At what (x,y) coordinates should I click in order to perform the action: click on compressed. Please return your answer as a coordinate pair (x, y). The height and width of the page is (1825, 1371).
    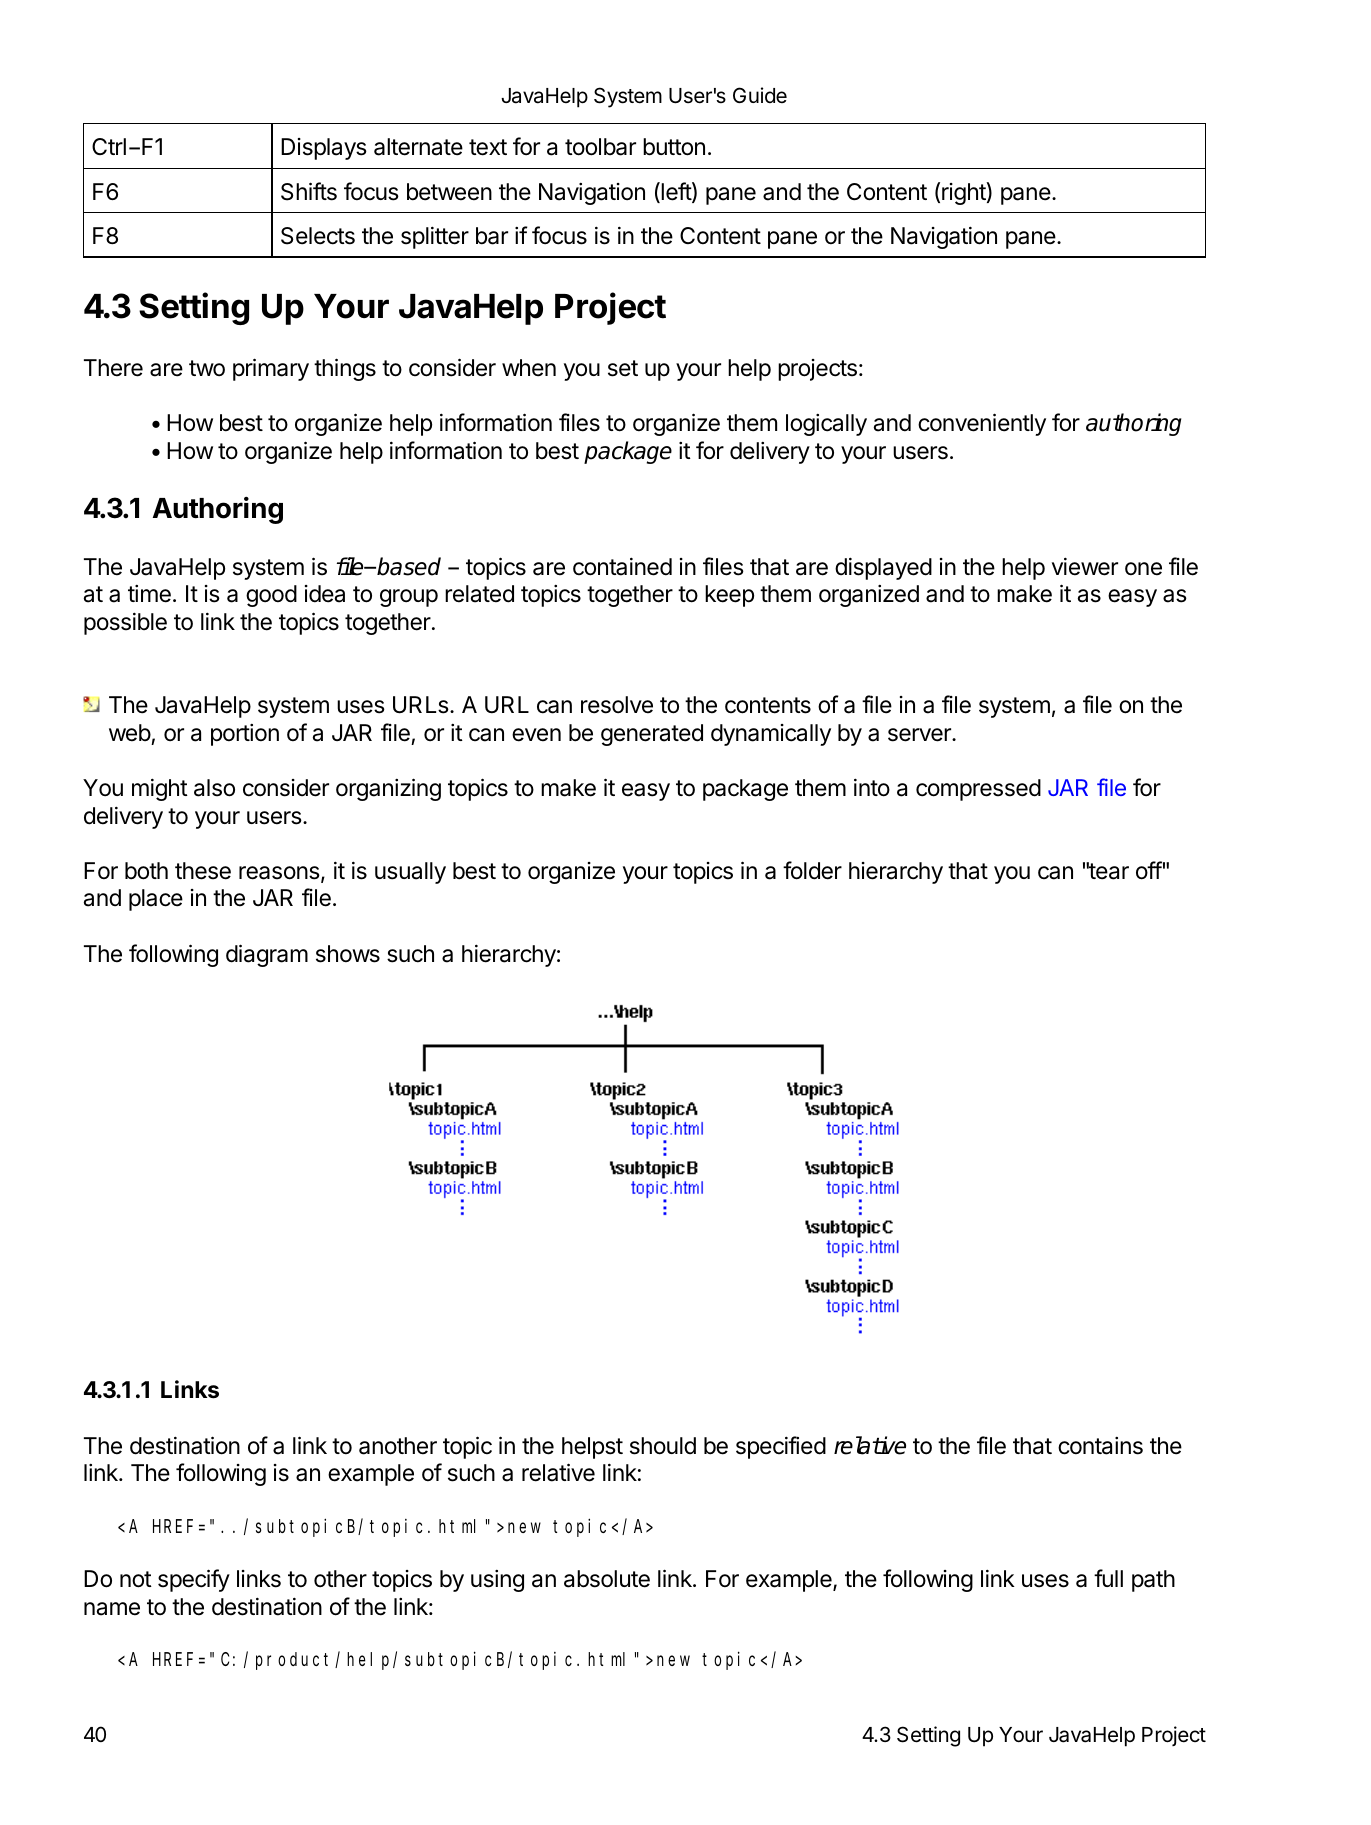
    Looking at the image, I should click on (978, 790).
